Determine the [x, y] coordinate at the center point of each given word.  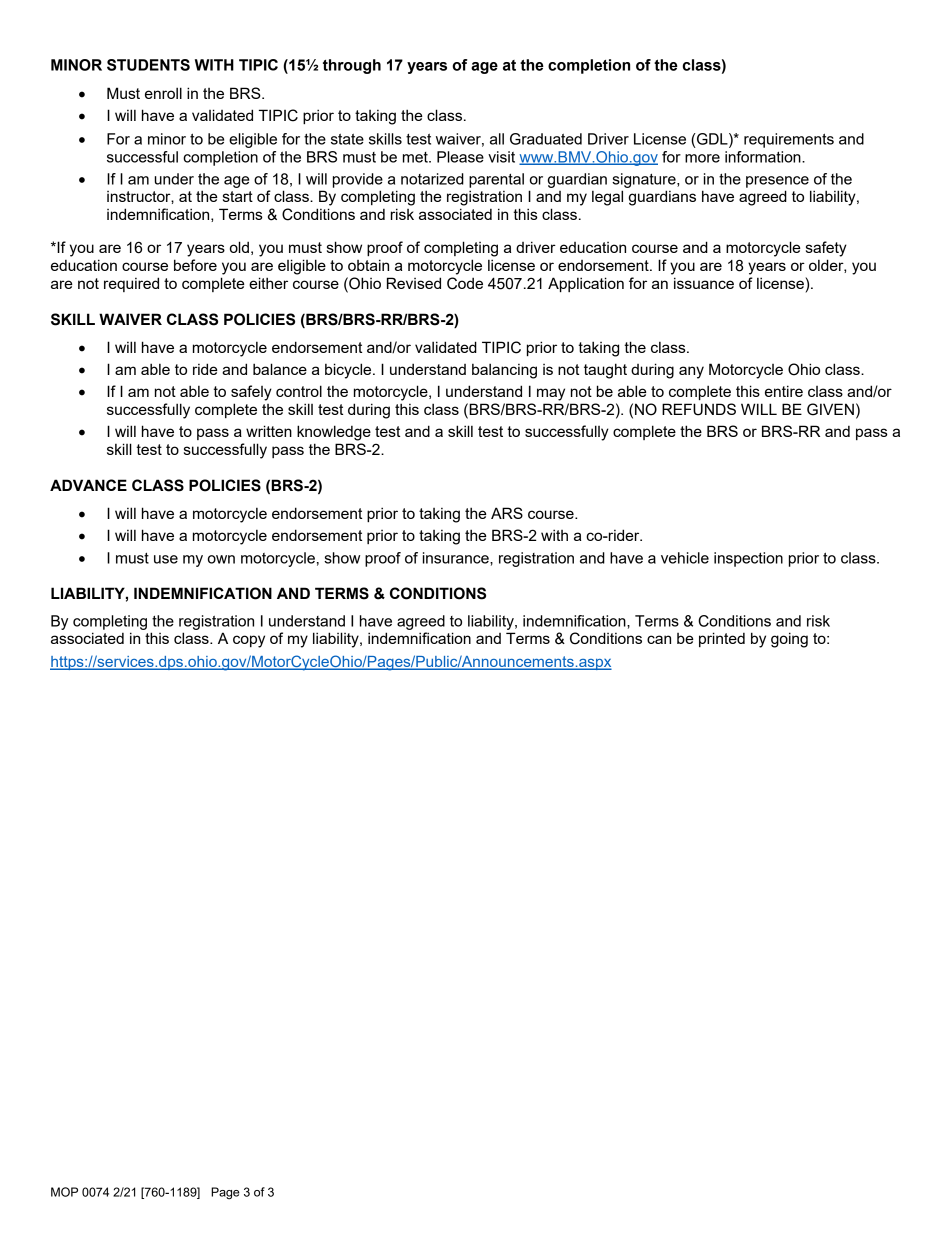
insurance [457, 558]
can [659, 639]
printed [722, 639]
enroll [163, 93]
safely [251, 393]
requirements [789, 140]
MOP [64, 1192]
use [166, 559]
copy [249, 641]
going [789, 640]
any [691, 372]
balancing [504, 371]
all [497, 139]
